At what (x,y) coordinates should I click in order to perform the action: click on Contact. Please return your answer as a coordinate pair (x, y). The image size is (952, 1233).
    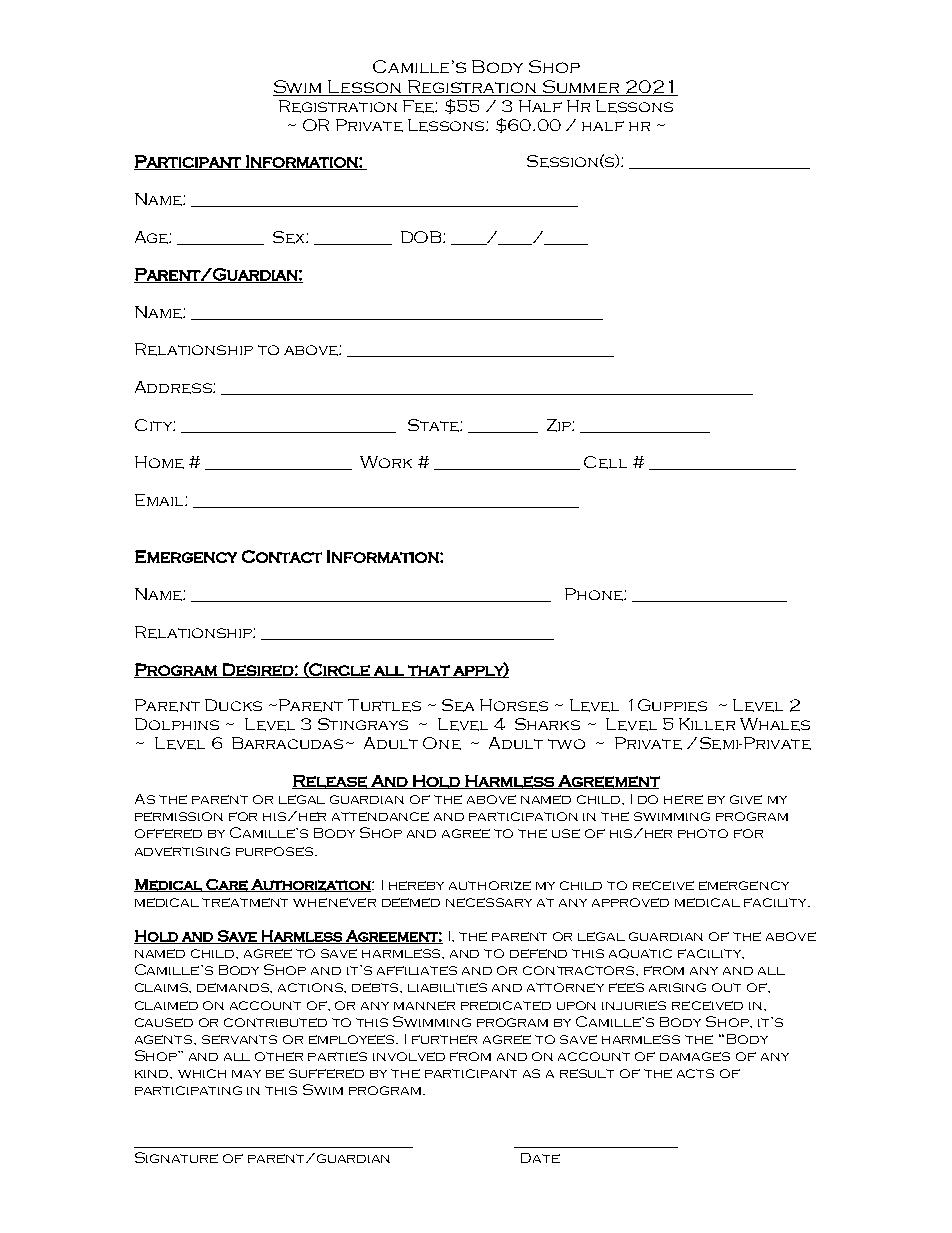
    Looking at the image, I should click on (282, 556).
